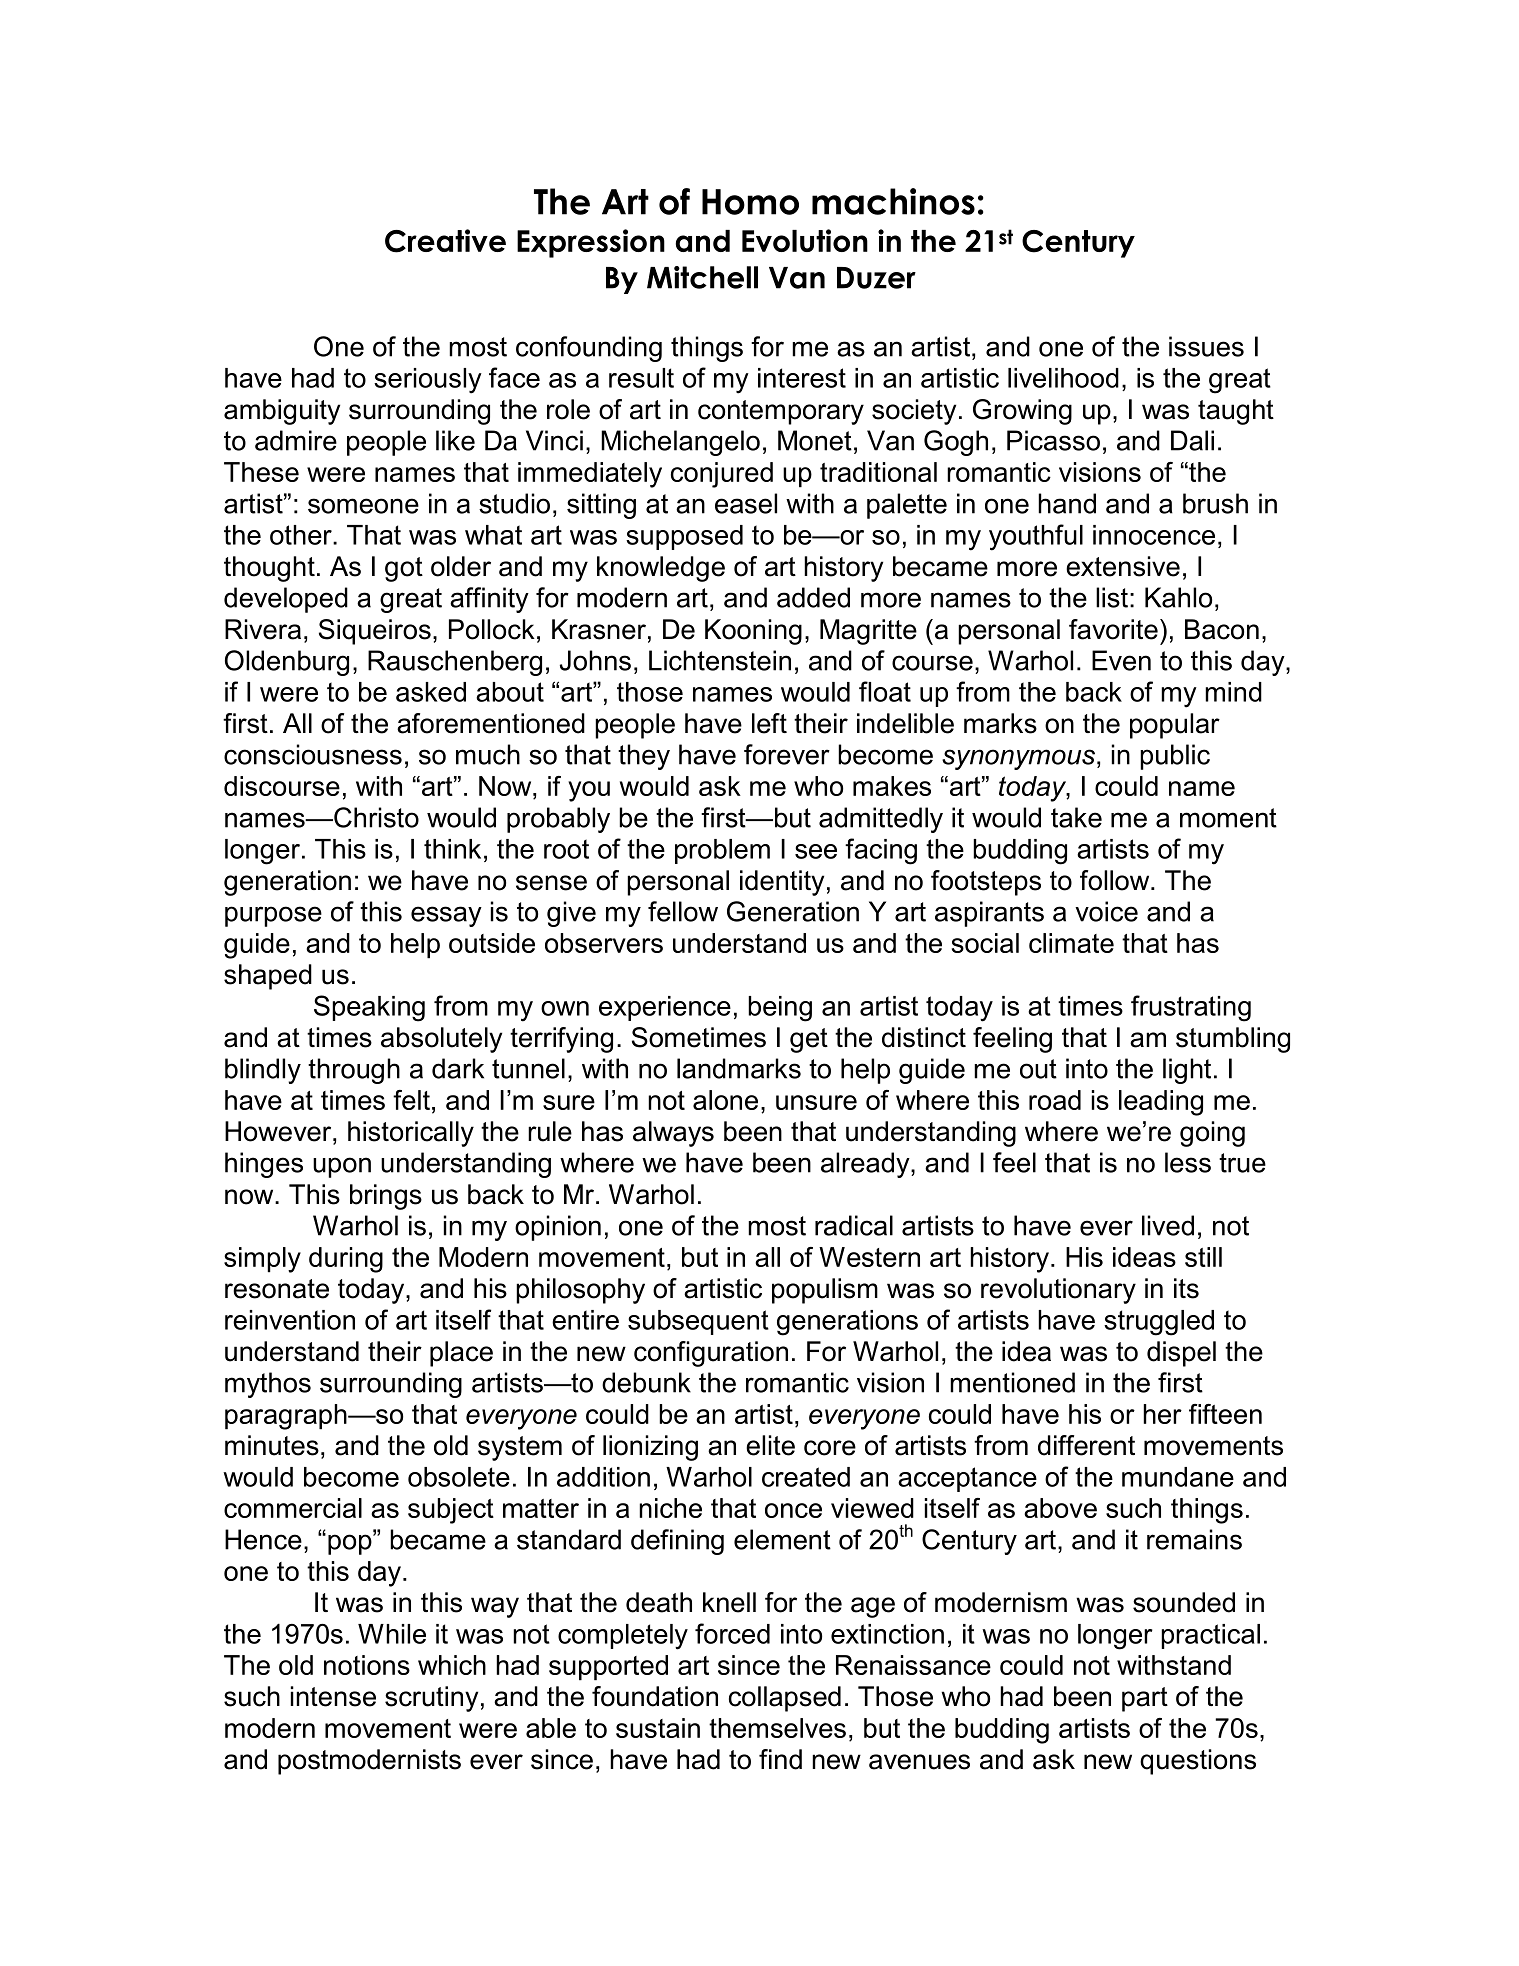  I want to click on part, so click(1145, 1699).
